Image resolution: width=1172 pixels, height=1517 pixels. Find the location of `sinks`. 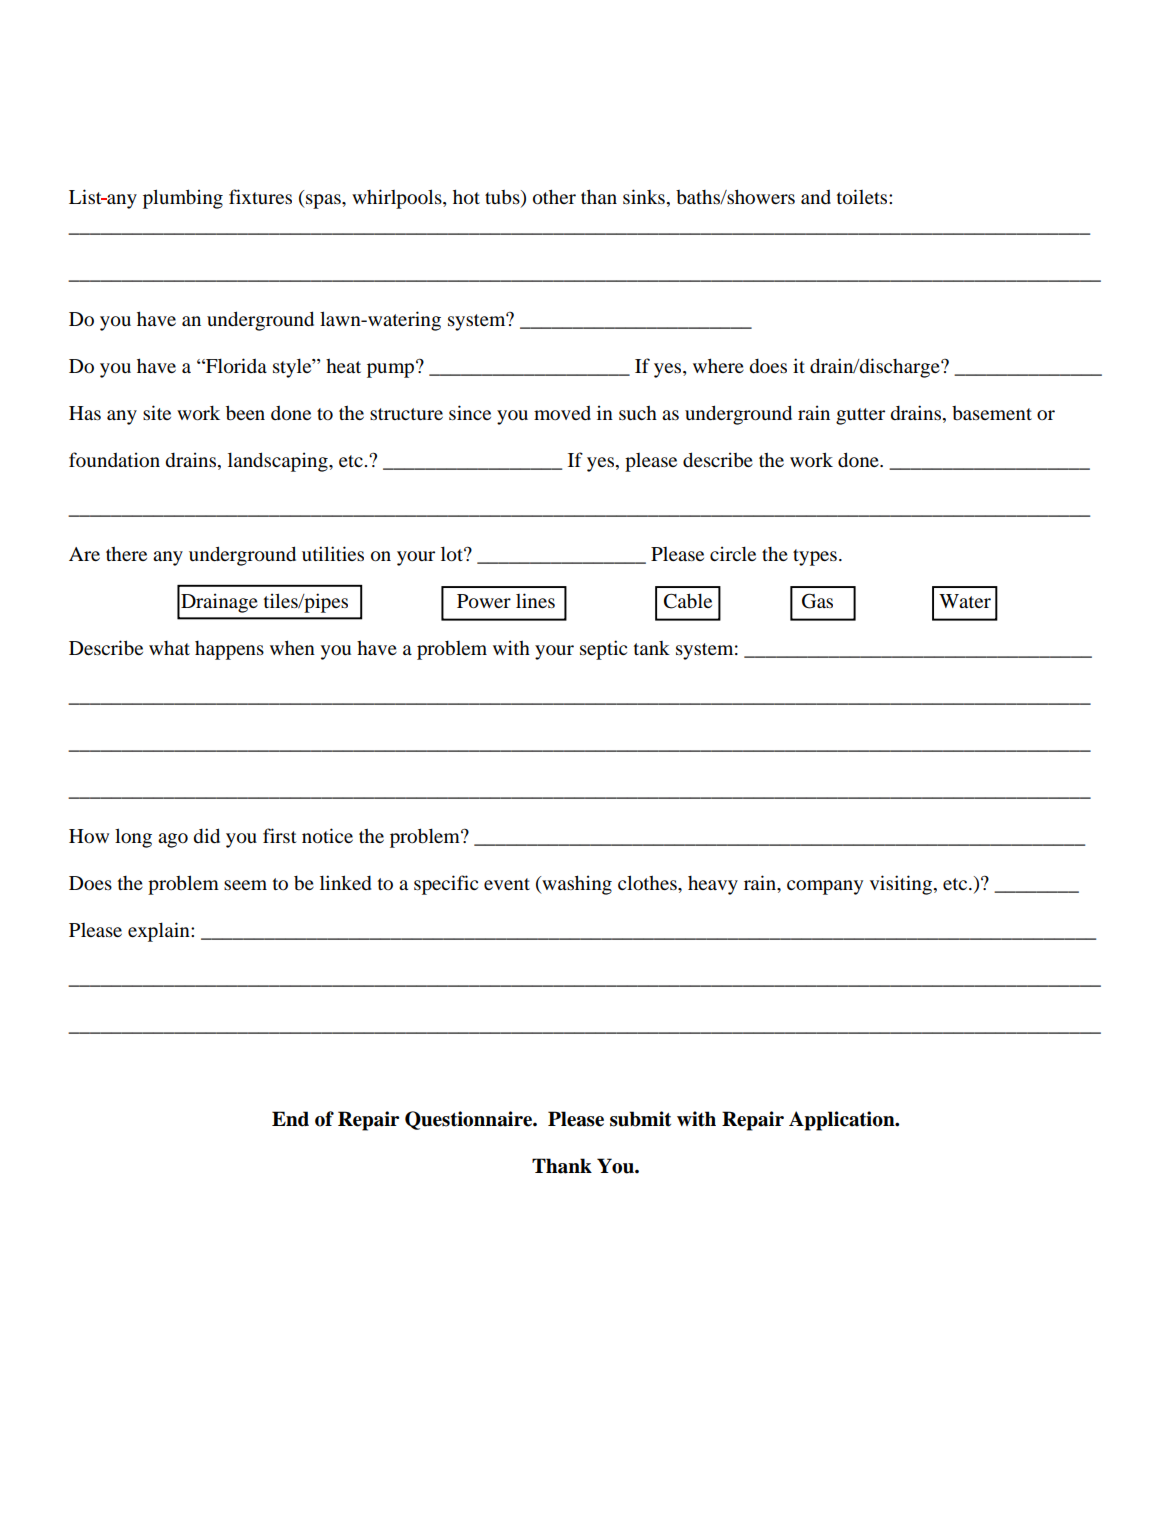

sinks is located at coordinates (644, 196).
